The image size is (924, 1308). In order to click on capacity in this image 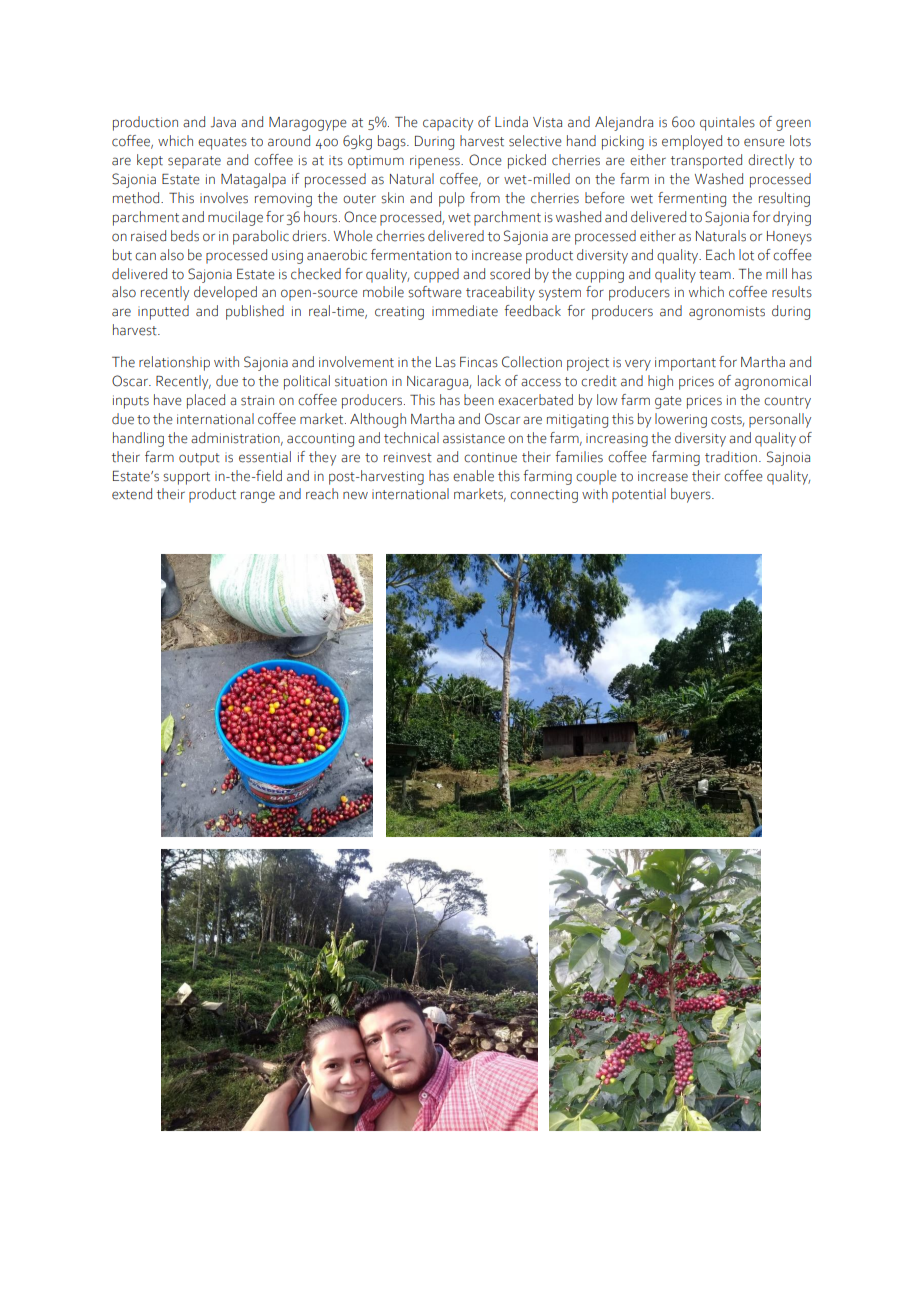, I will do `click(448, 124)`.
